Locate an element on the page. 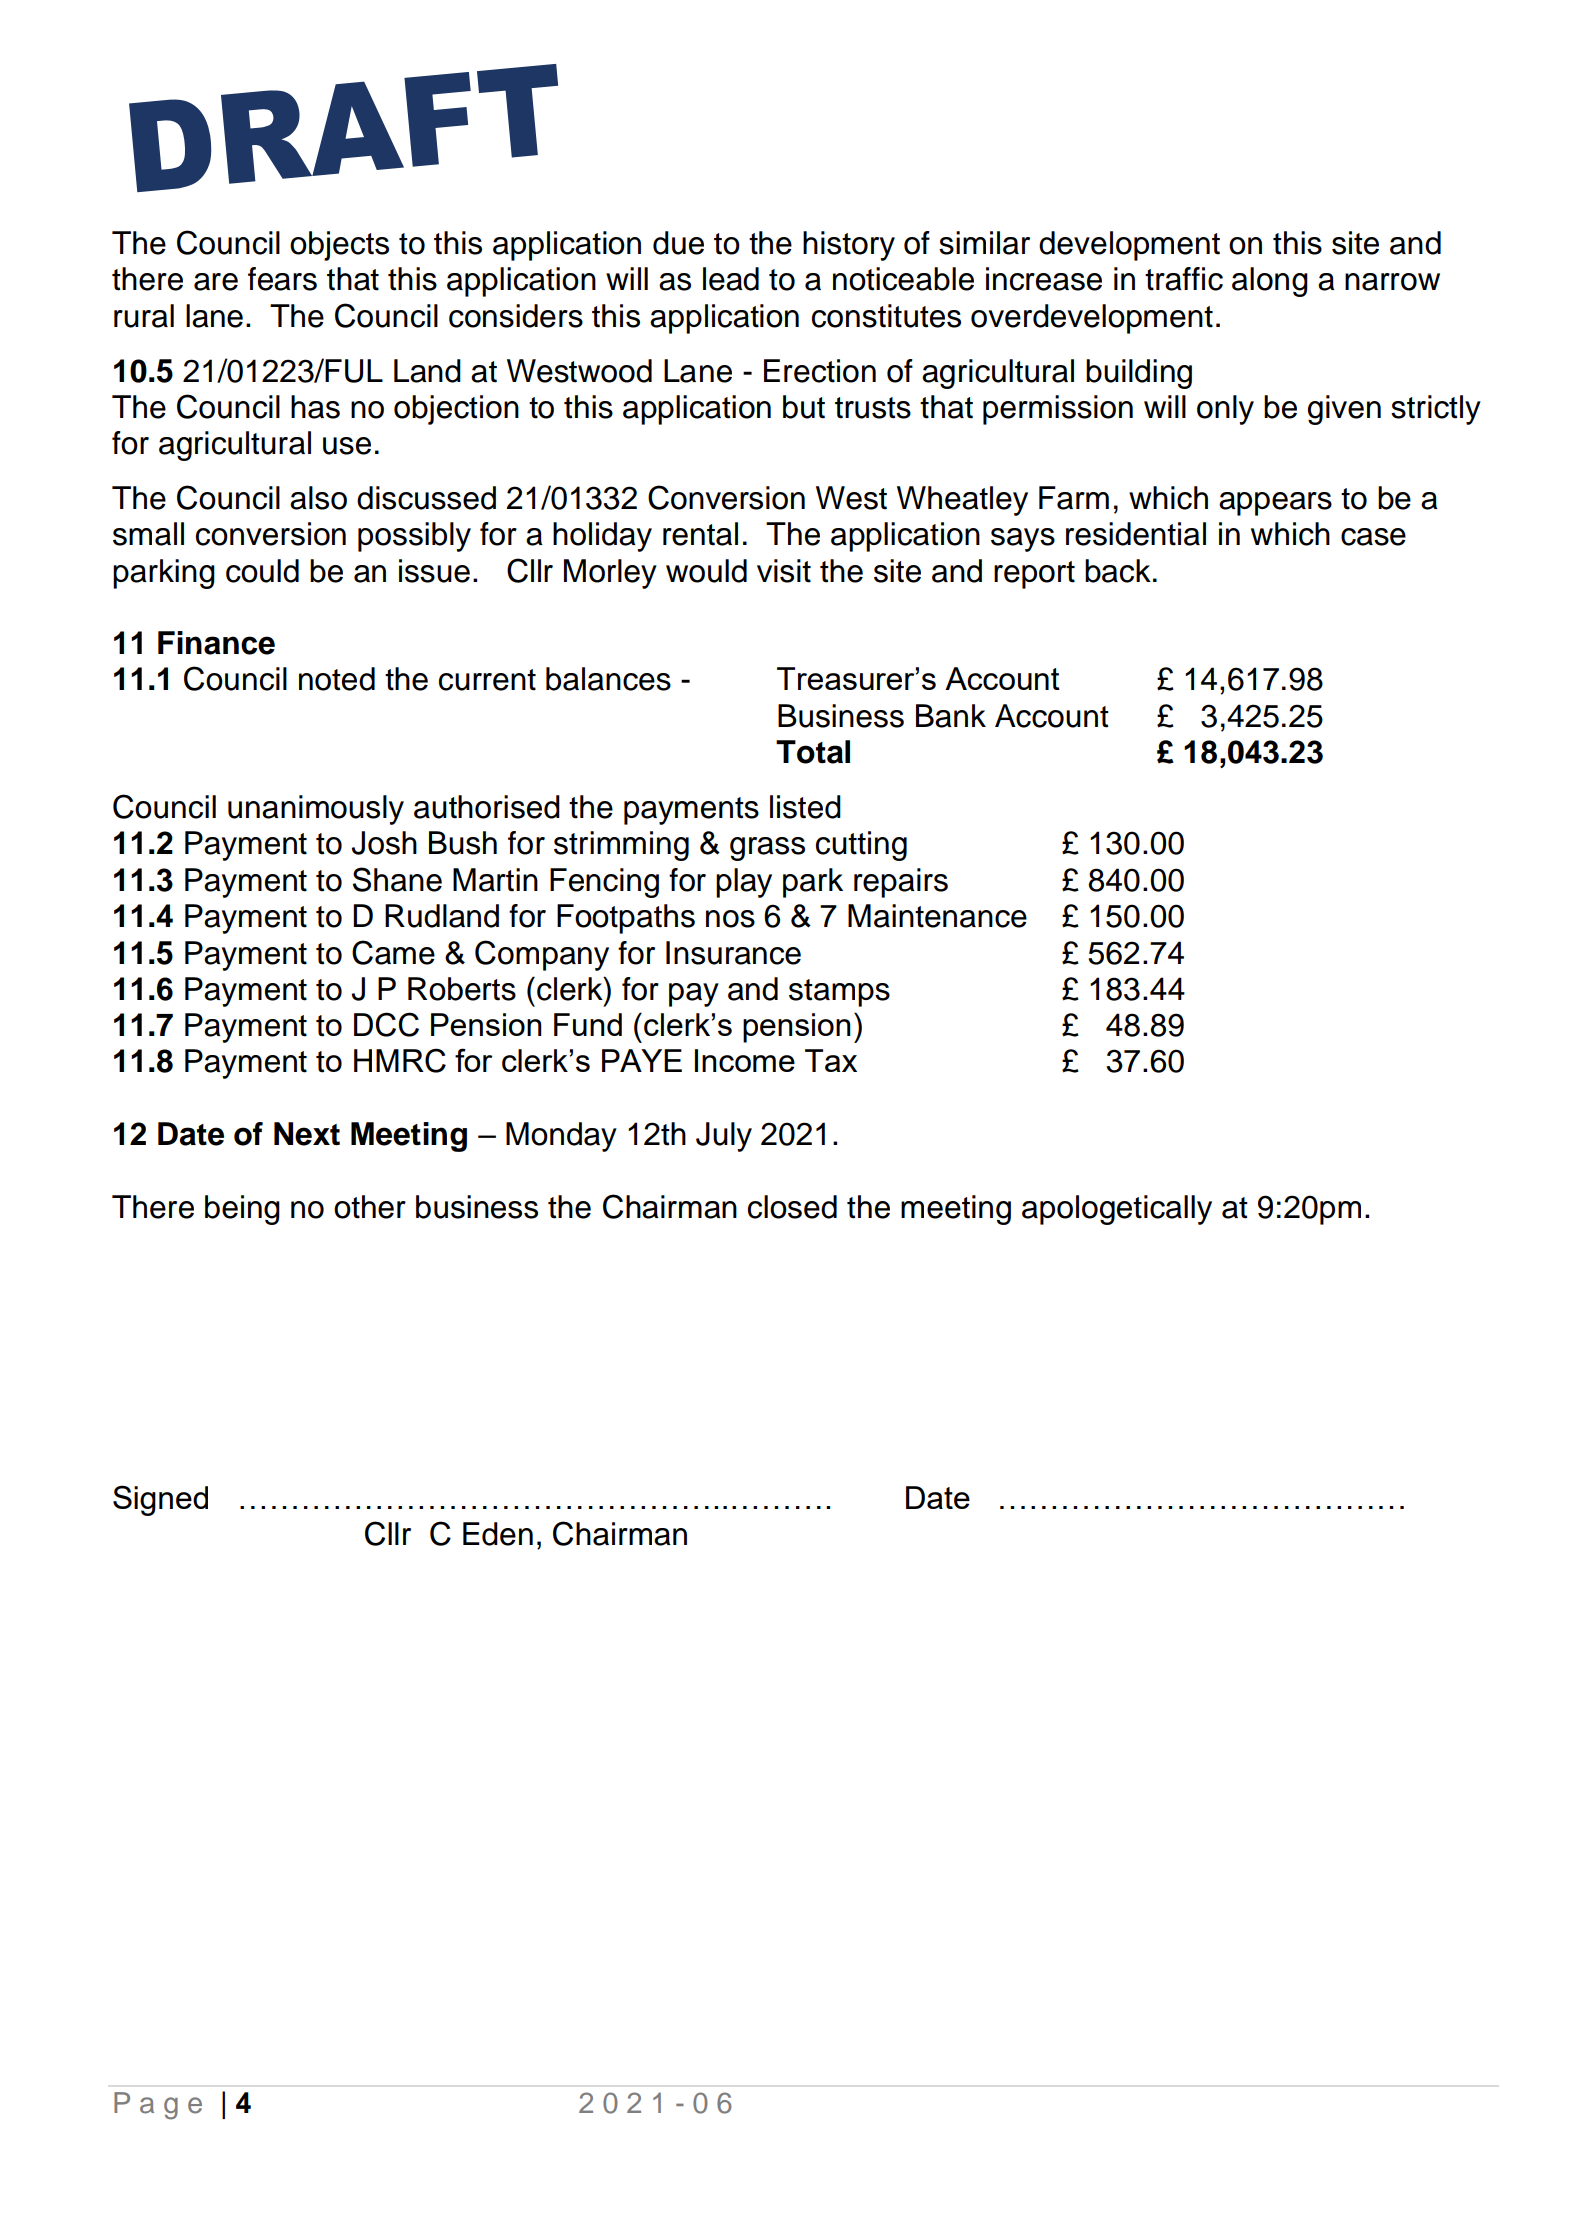 The width and height of the document is (1569, 2219). Shane is located at coordinates (397, 879).
